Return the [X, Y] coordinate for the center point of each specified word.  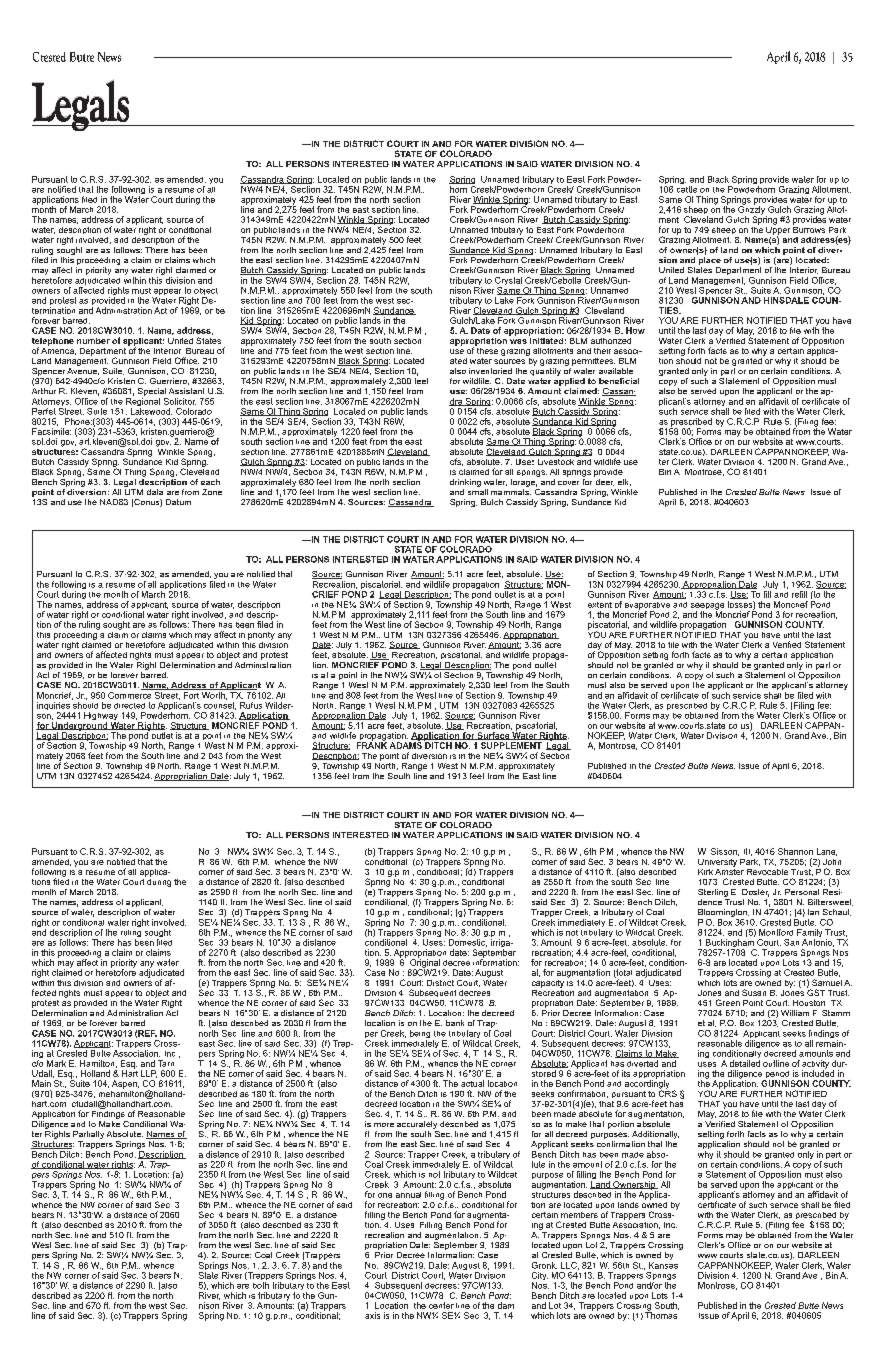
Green [728, 1002]
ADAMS [406, 744]
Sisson [725, 852]
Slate [210, 1274]
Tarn [166, 1063]
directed [129, 706]
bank [455, 1023]
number [93, 341]
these [486, 349]
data [155, 492]
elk [624, 482]
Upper [778, 230]
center [441, 1305]
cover [568, 483]
